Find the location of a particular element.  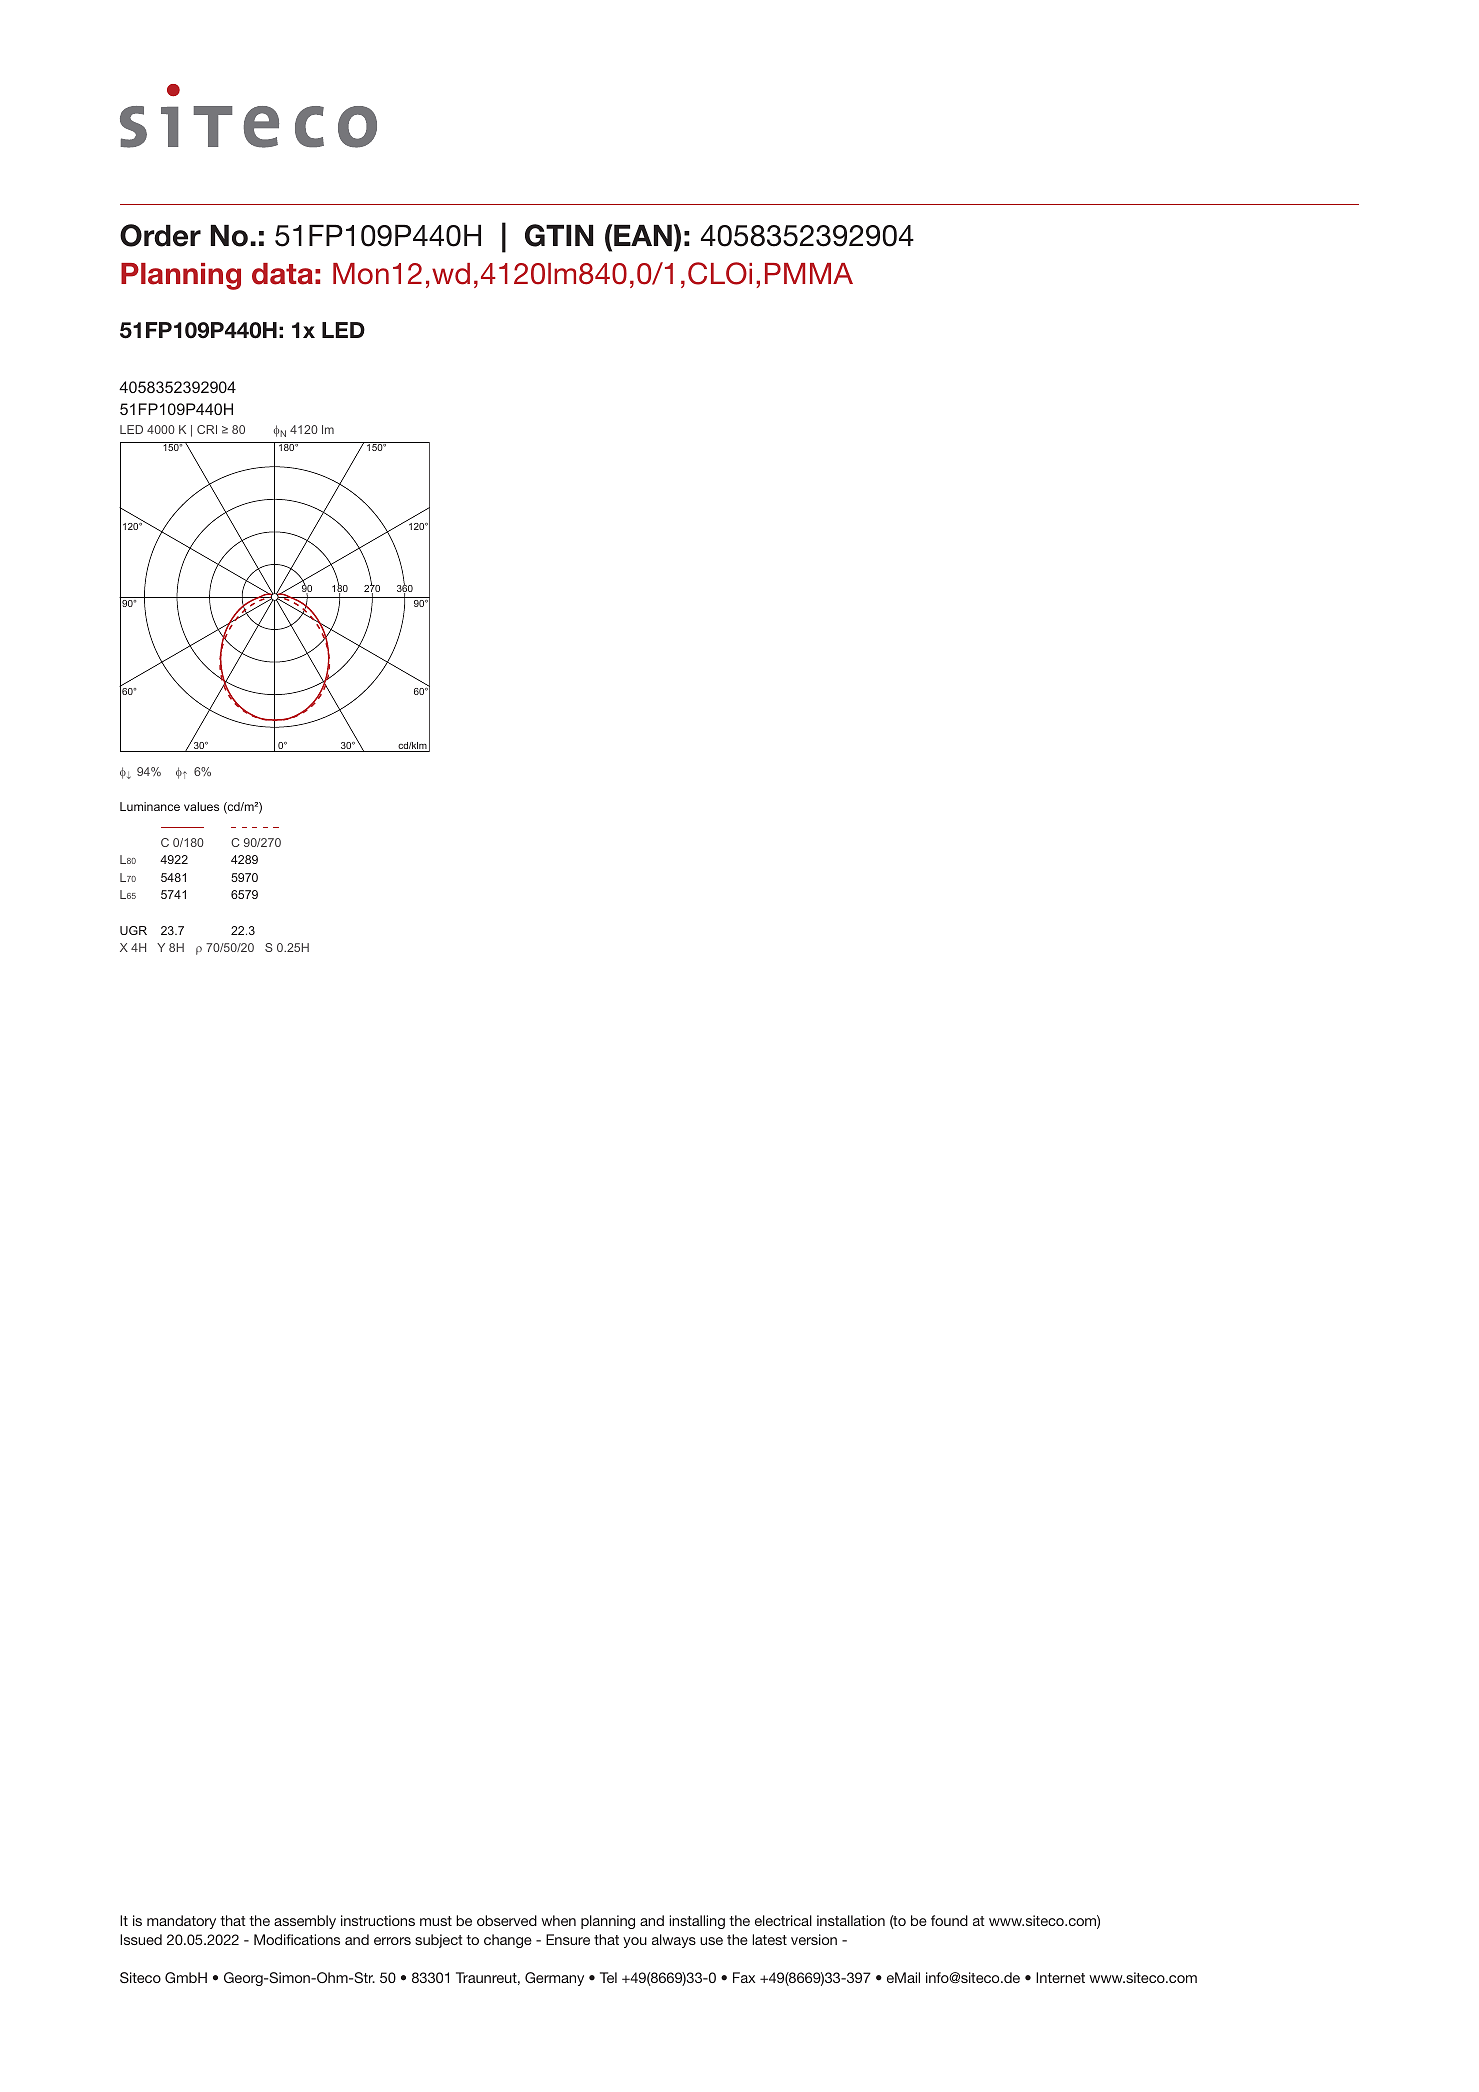

Modifications is located at coordinates (297, 1939).
